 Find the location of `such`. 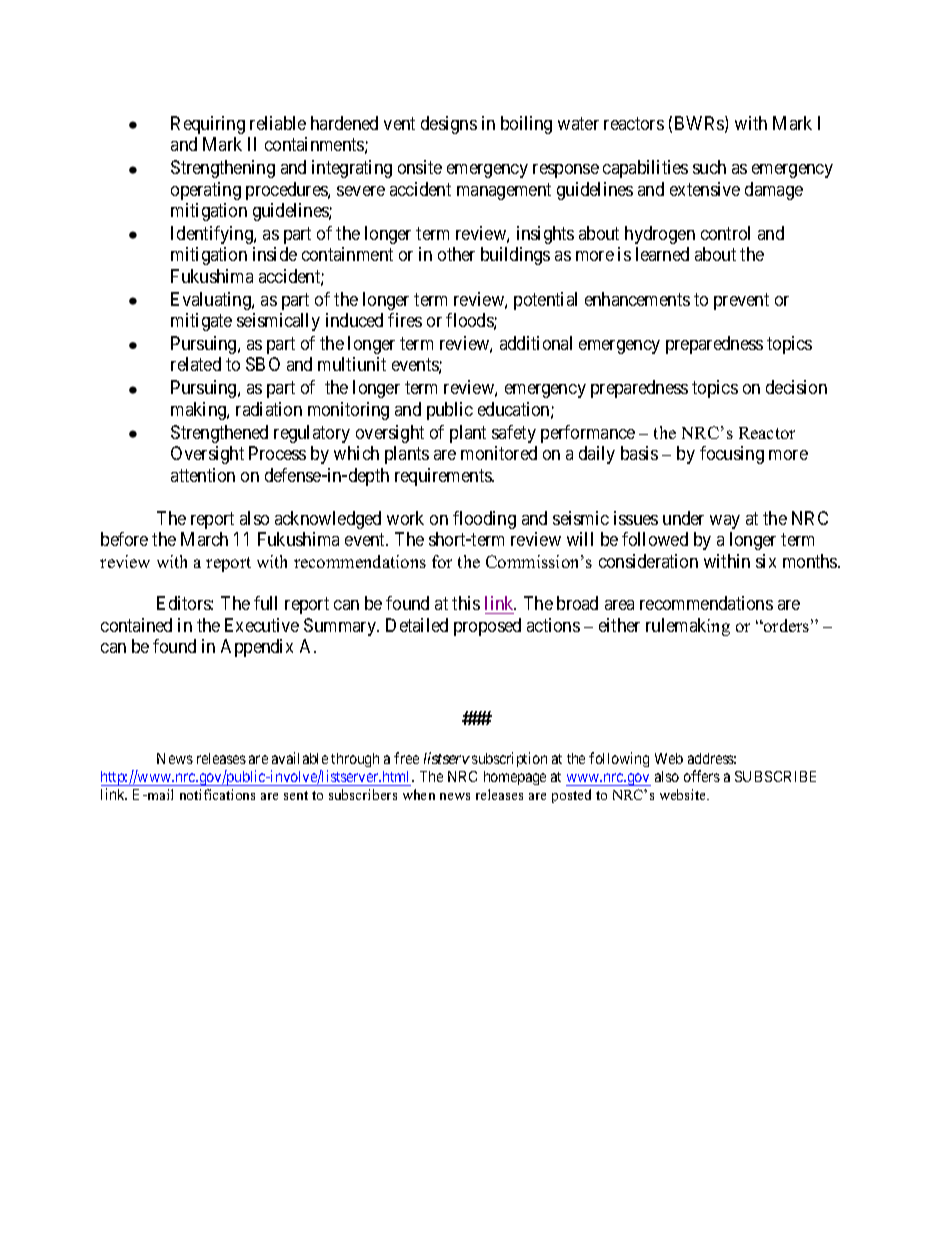

such is located at coordinates (709, 167).
